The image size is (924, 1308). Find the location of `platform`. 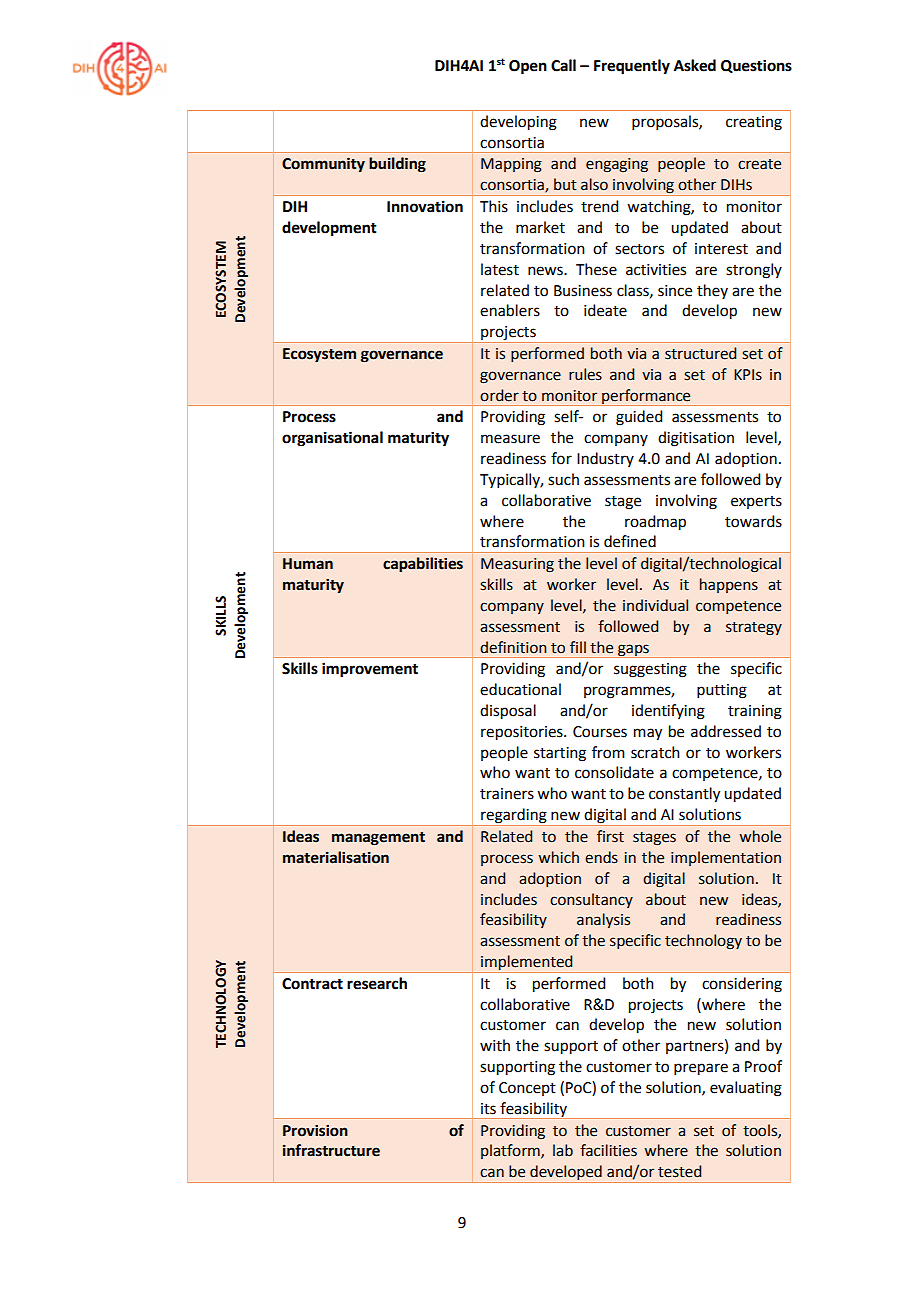

platform is located at coordinates (511, 1151).
